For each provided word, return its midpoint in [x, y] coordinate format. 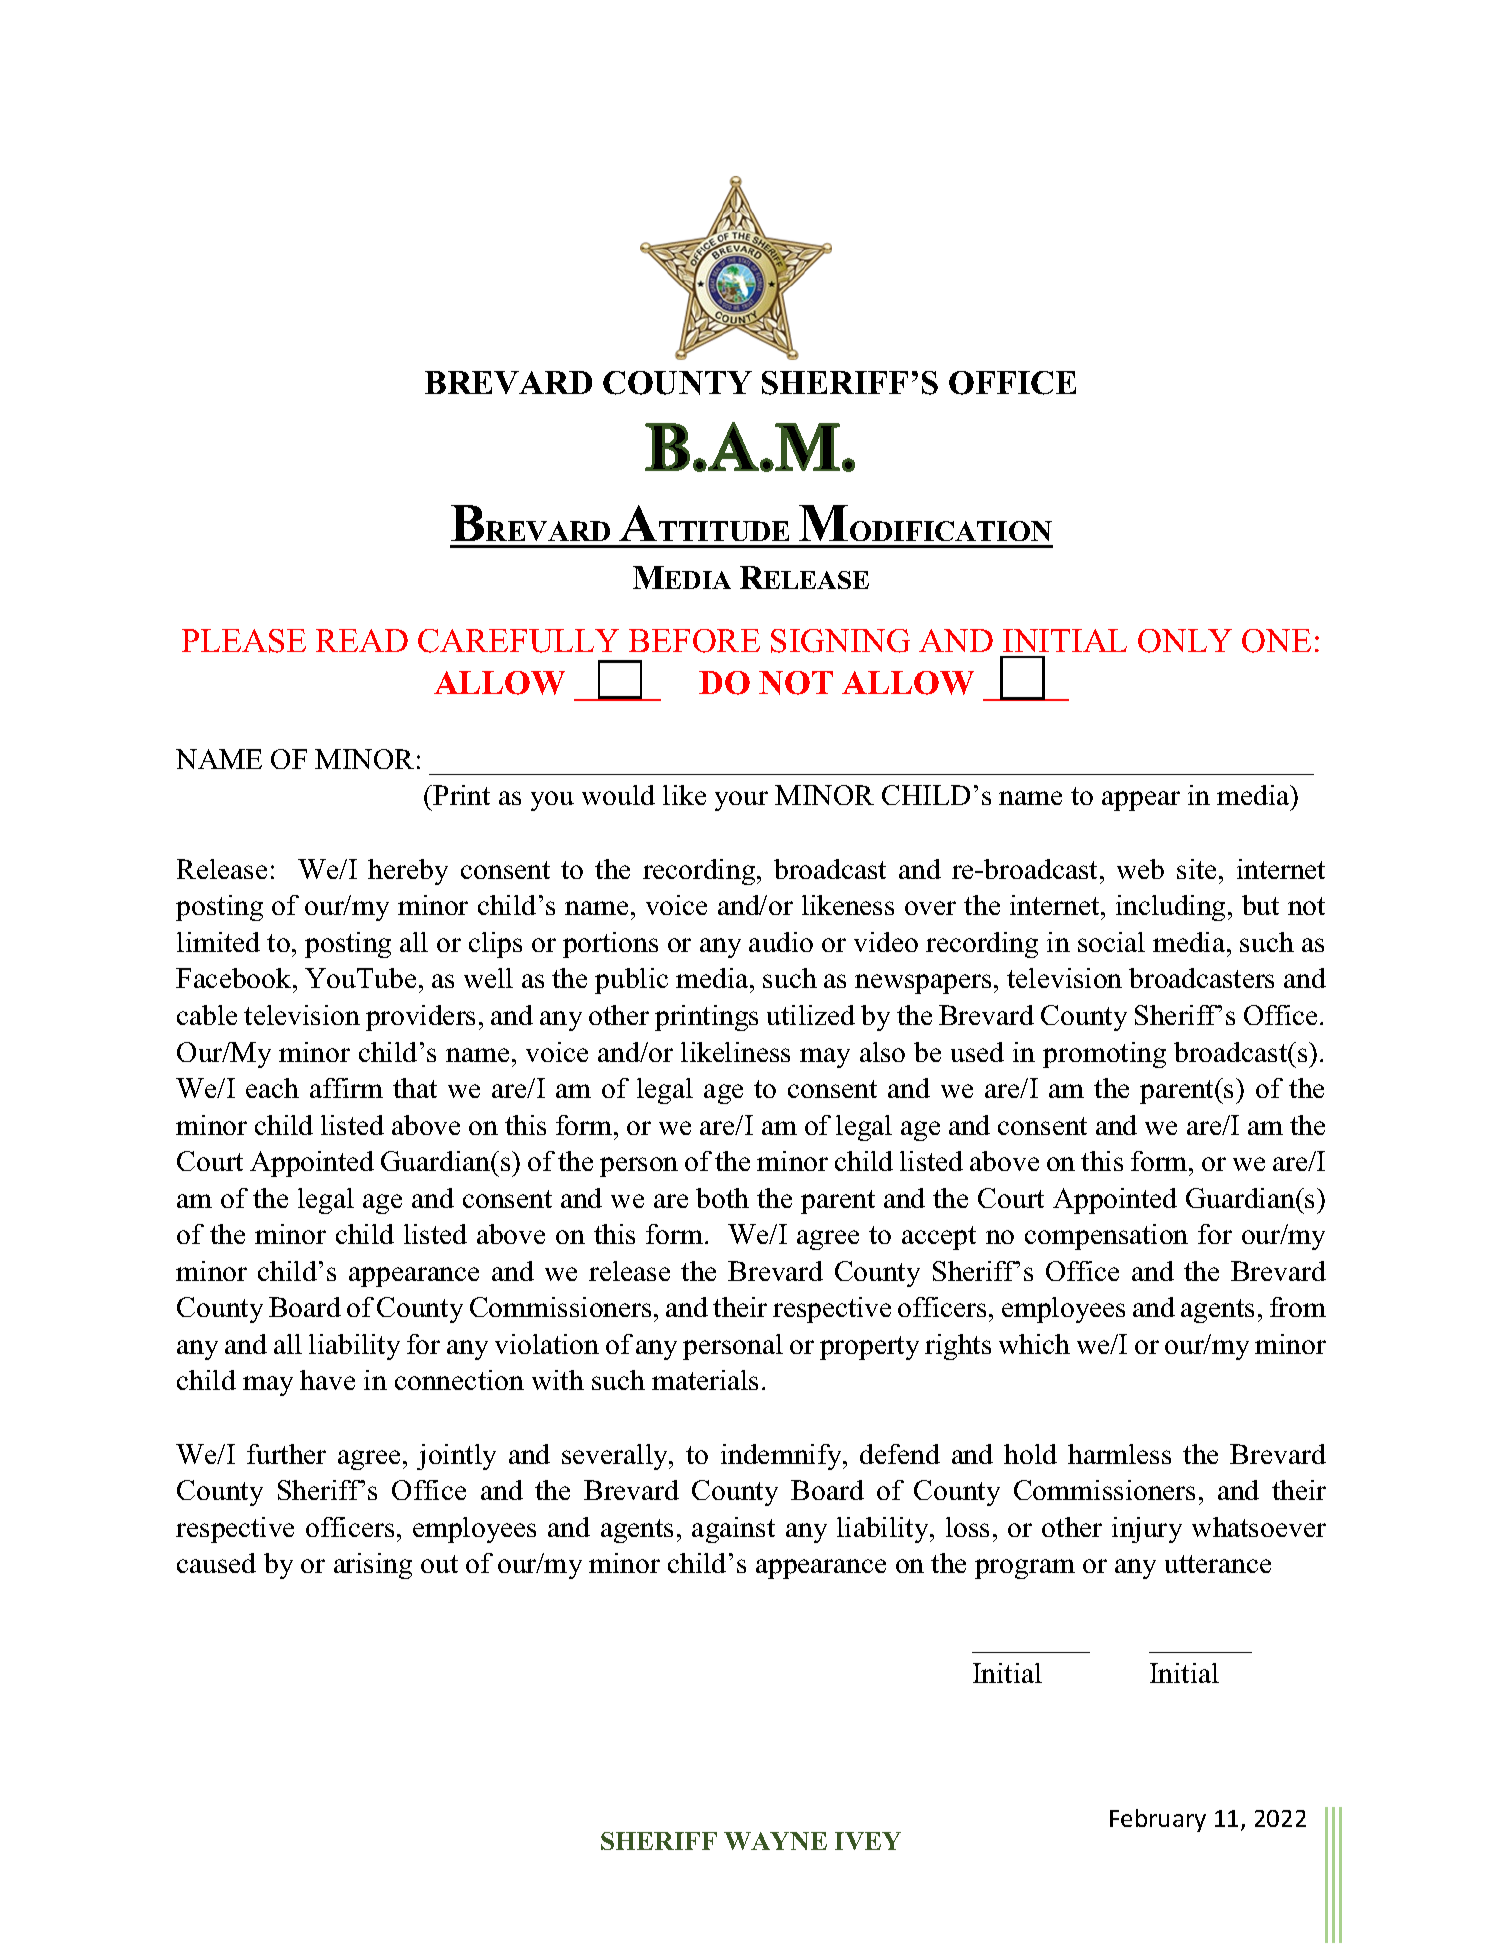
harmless [1119, 1454]
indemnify [782, 1457]
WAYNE [775, 1841]
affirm [346, 1088]
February [1158, 1820]
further [286, 1454]
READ [362, 640]
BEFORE [694, 641]
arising [373, 1566]
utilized [811, 1015]
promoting [1104, 1055]
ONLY [1185, 641]
